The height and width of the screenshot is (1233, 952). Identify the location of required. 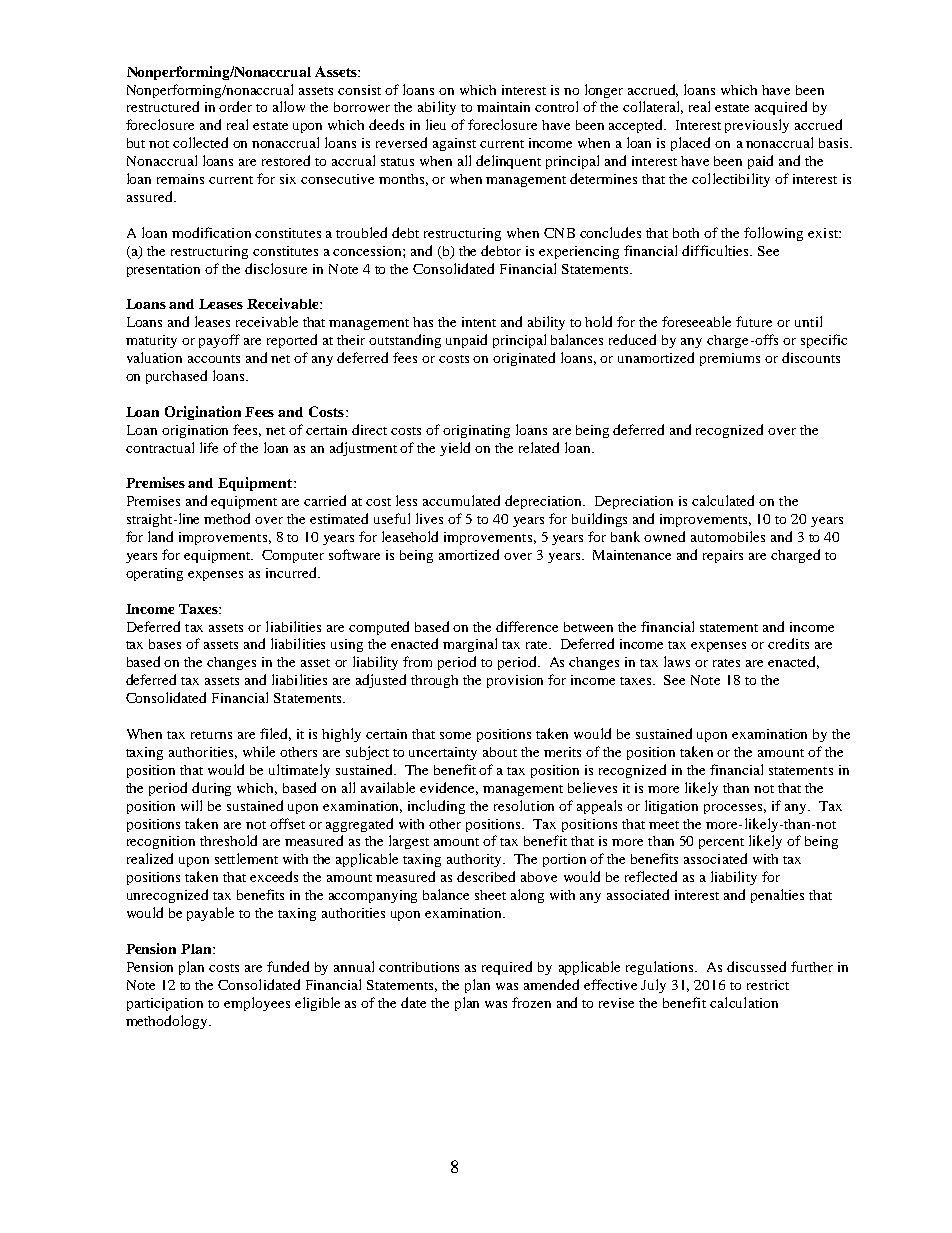
(507, 968).
